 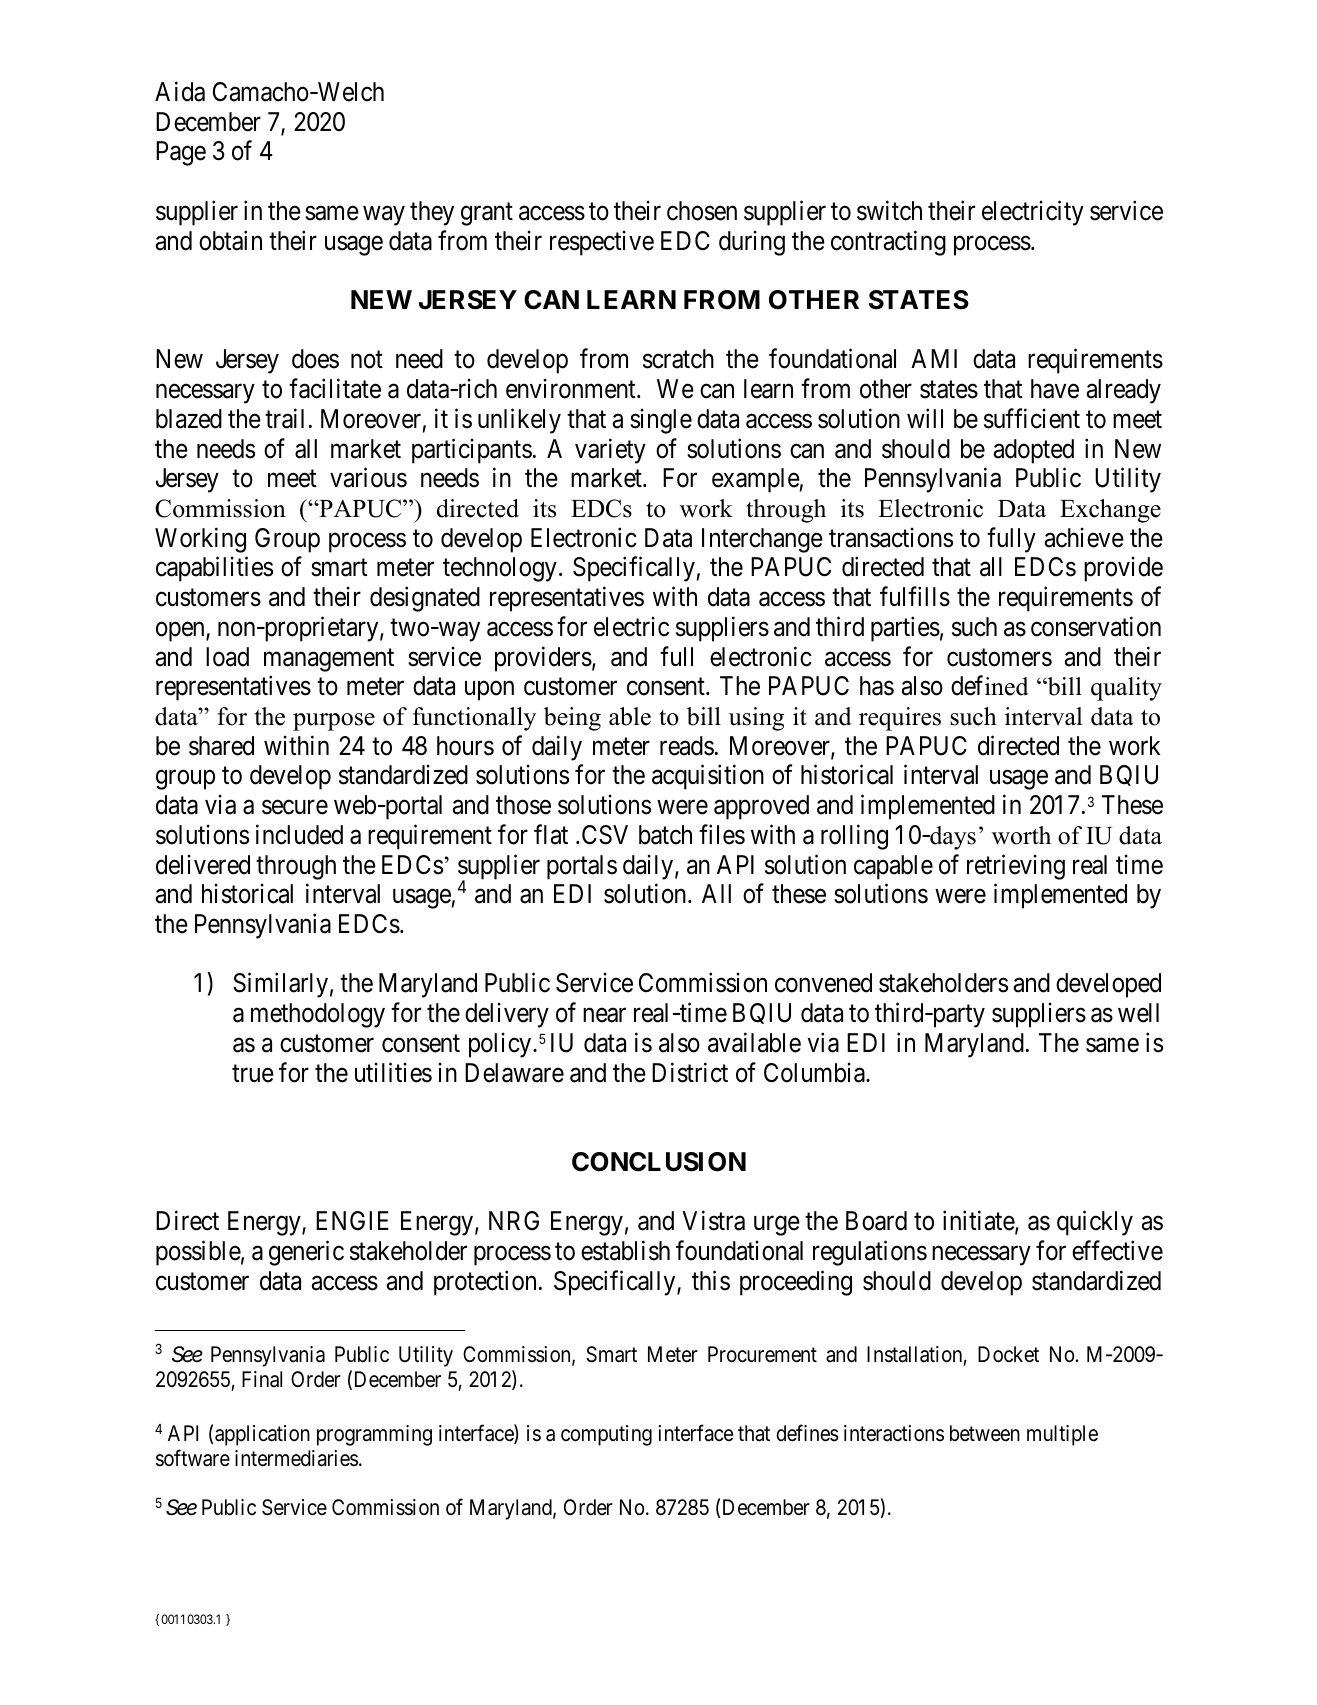 What do you see at coordinates (889, 210) in the document?
I see `switch` at bounding box center [889, 210].
